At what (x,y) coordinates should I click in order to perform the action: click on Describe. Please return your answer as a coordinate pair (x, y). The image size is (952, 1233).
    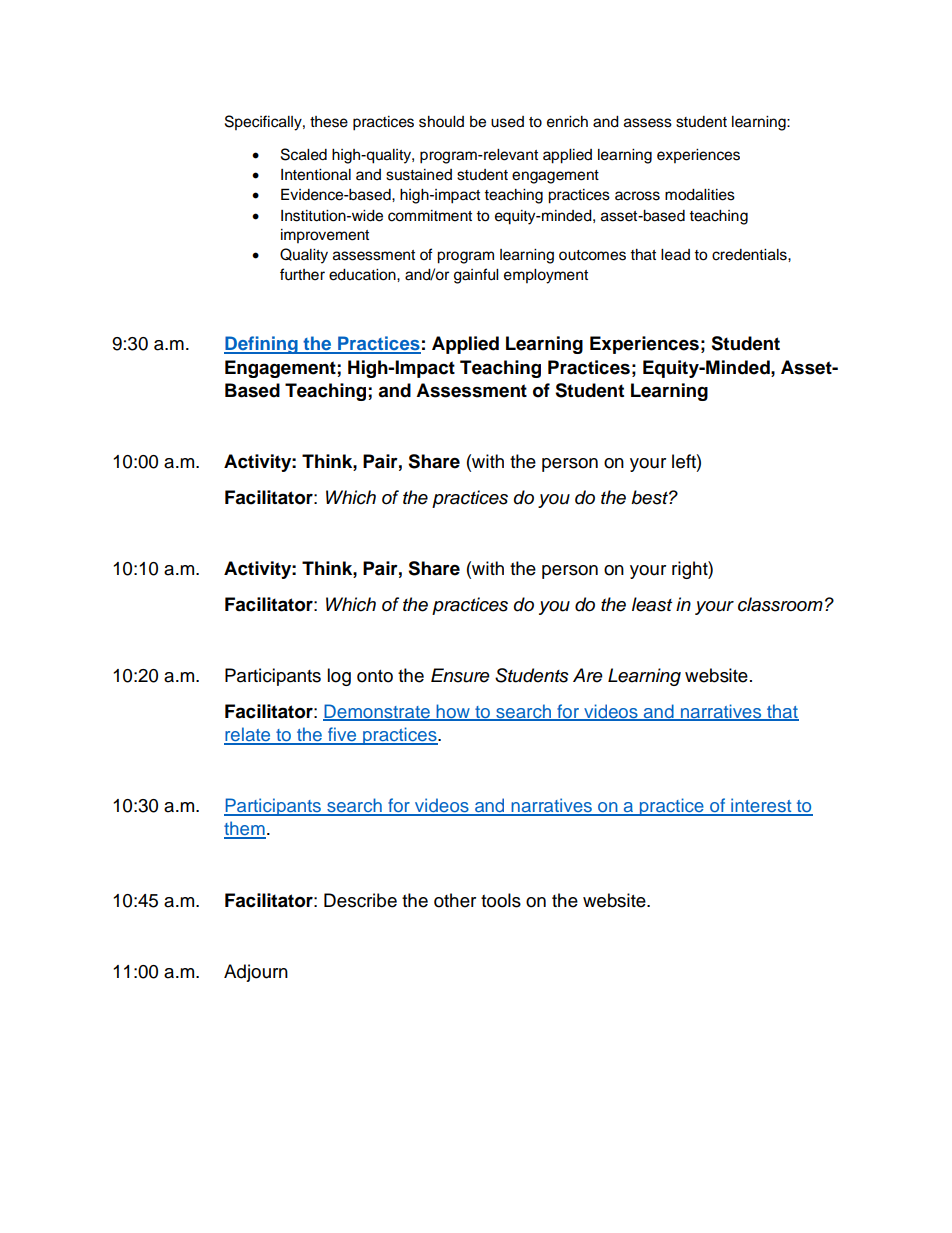
    Looking at the image, I should click on (360, 900).
